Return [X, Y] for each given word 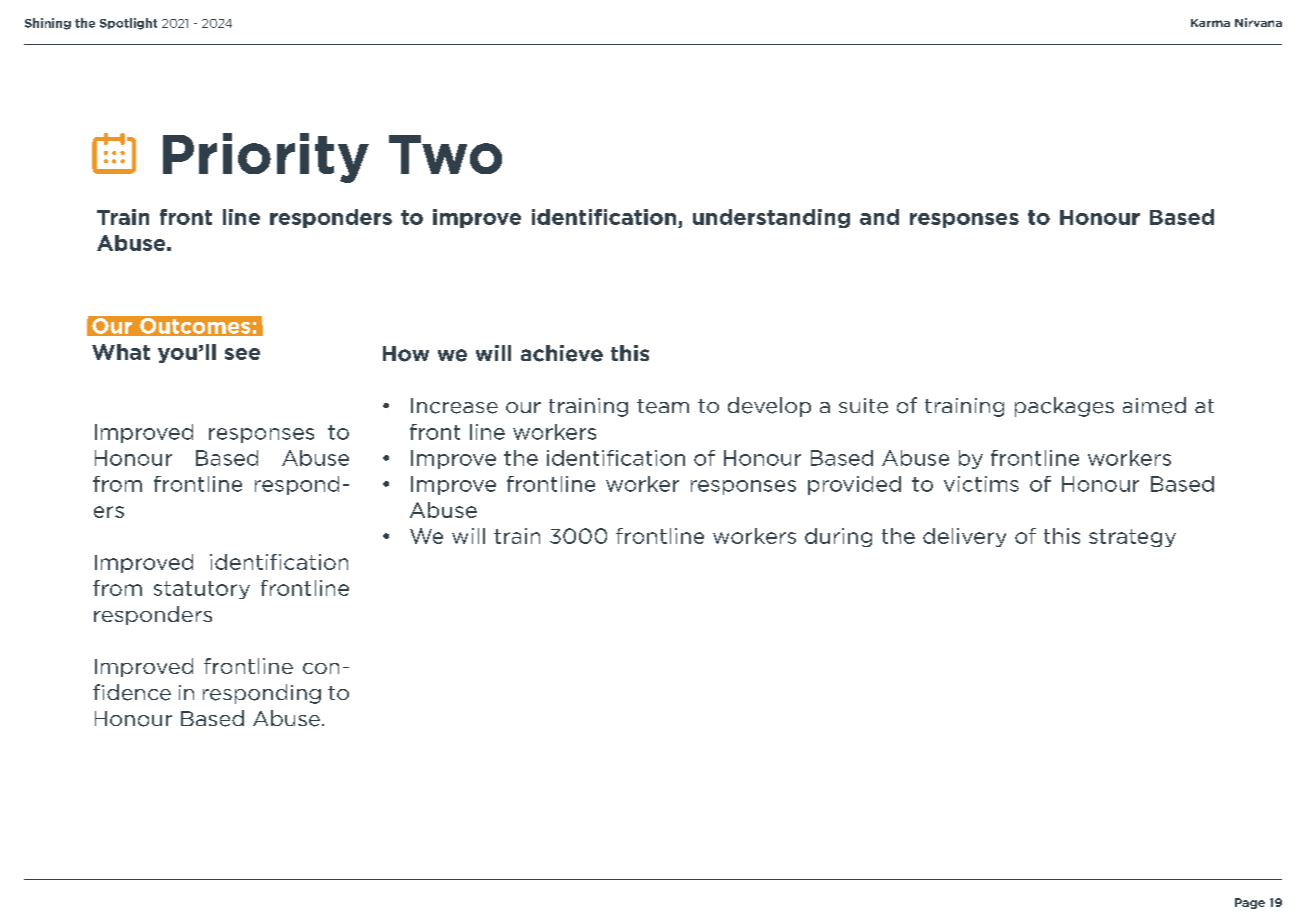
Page [1250, 903]
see [242, 354]
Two [445, 154]
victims [981, 484]
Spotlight [128, 24]
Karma [1210, 23]
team [663, 406]
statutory [202, 590]
